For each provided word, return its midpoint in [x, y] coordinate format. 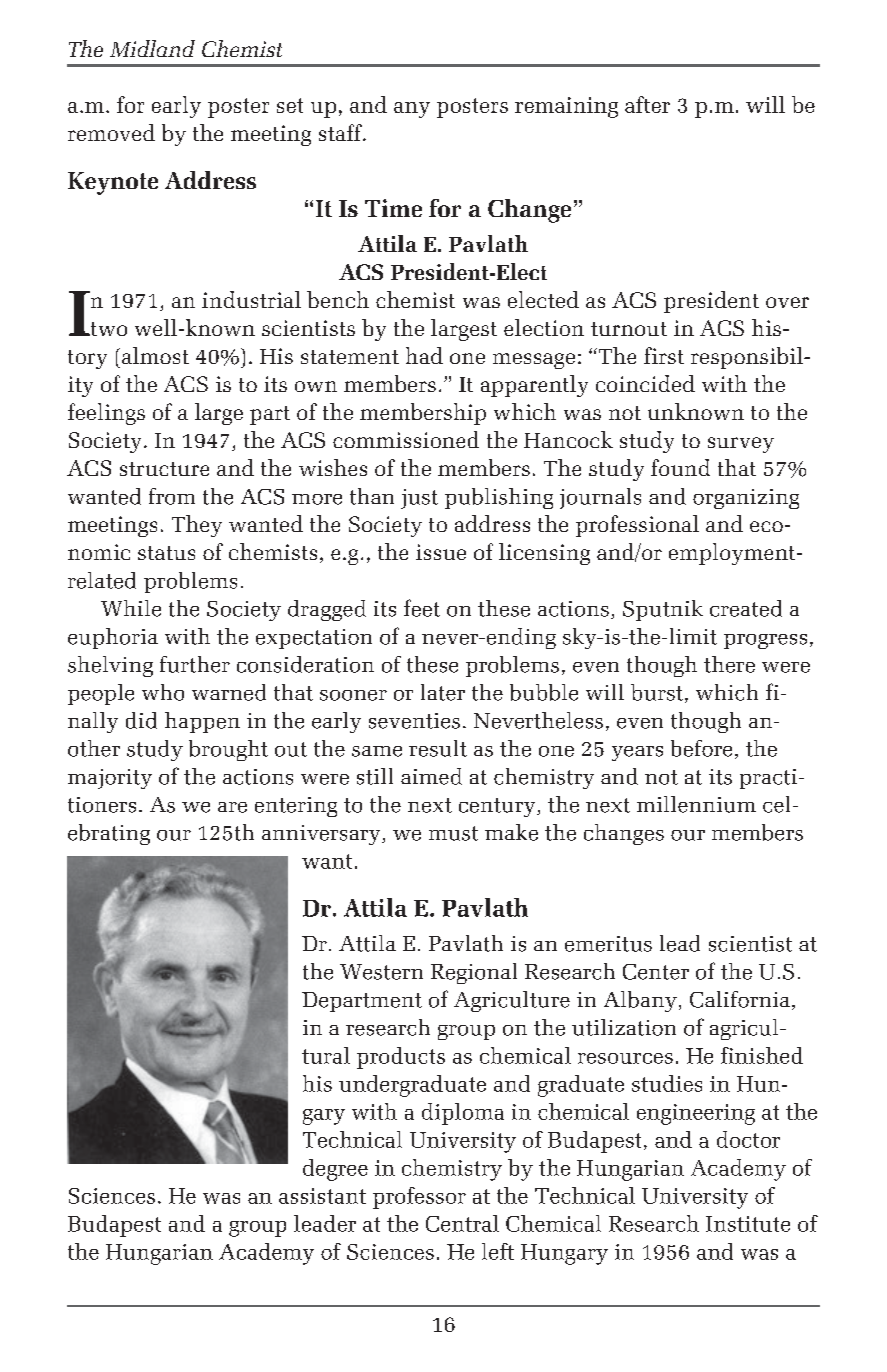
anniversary [322, 835]
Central [462, 1223]
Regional [474, 973]
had [424, 355]
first [664, 355]
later [443, 692]
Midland [152, 48]
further [195, 664]
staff [341, 132]
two [107, 329]
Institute [748, 1224]
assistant [322, 1196]
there [729, 664]
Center [656, 972]
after [647, 104]
